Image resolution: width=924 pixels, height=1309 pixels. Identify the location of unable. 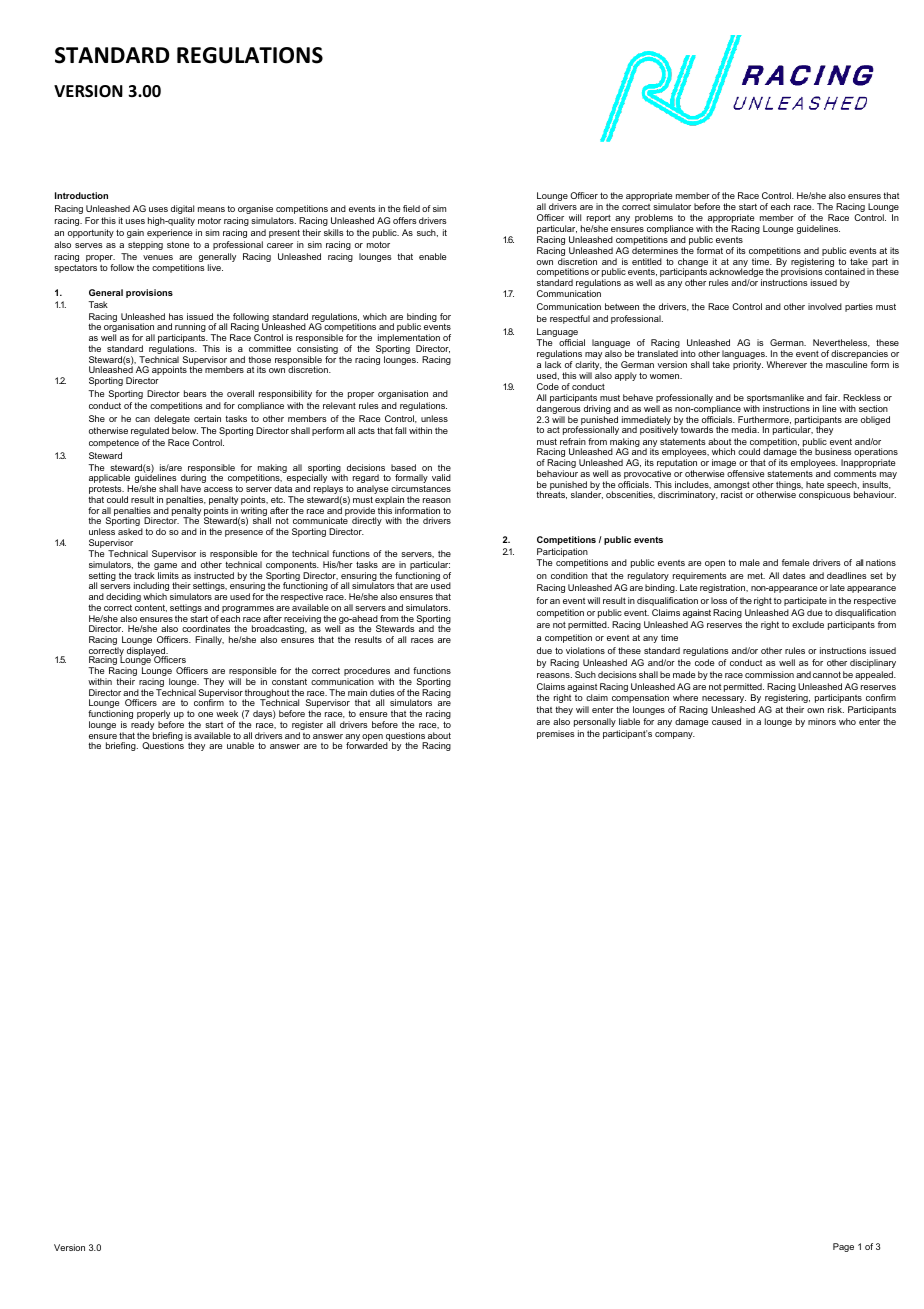
(240, 745).
